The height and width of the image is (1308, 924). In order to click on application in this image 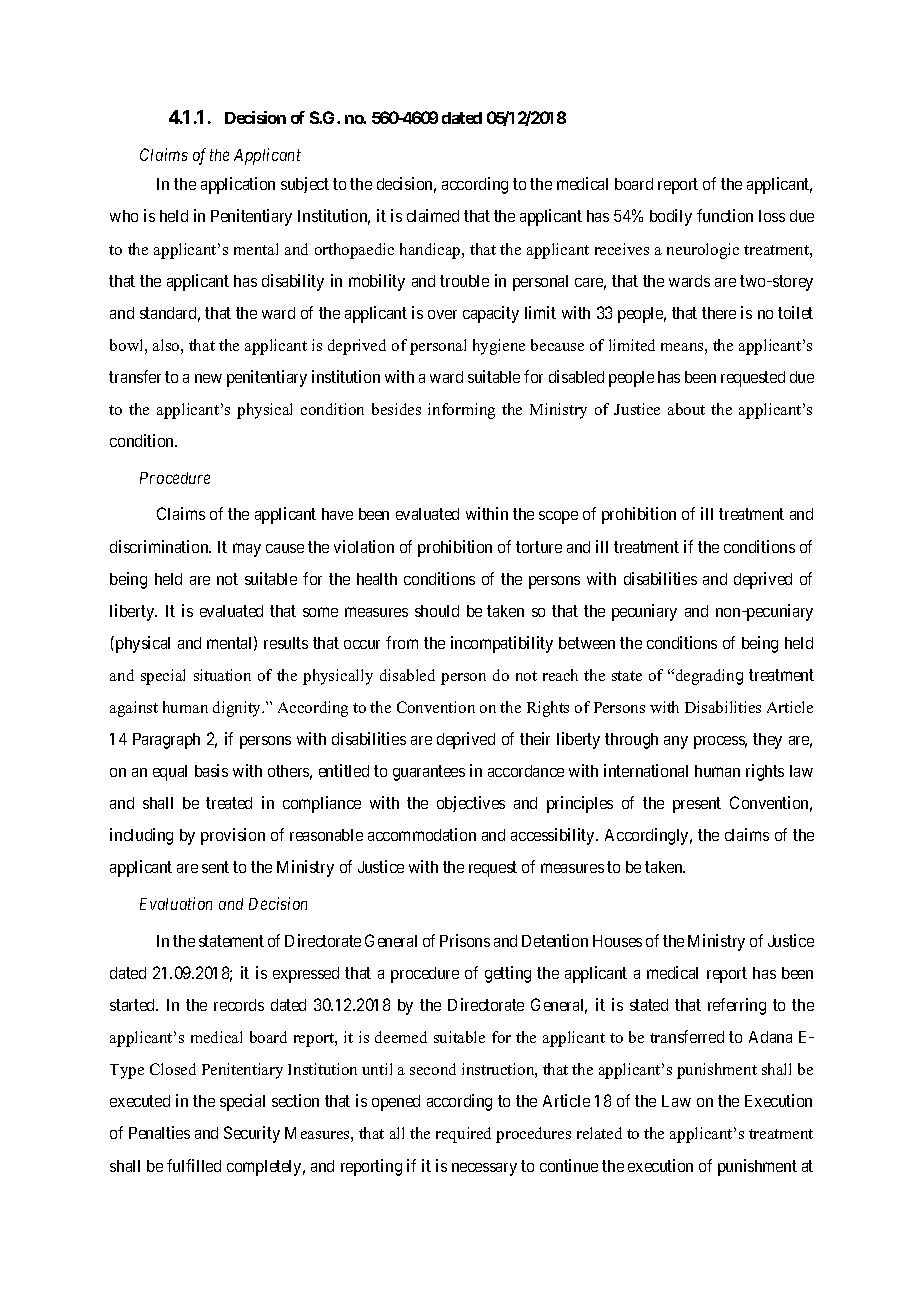, I will do `click(238, 185)`.
